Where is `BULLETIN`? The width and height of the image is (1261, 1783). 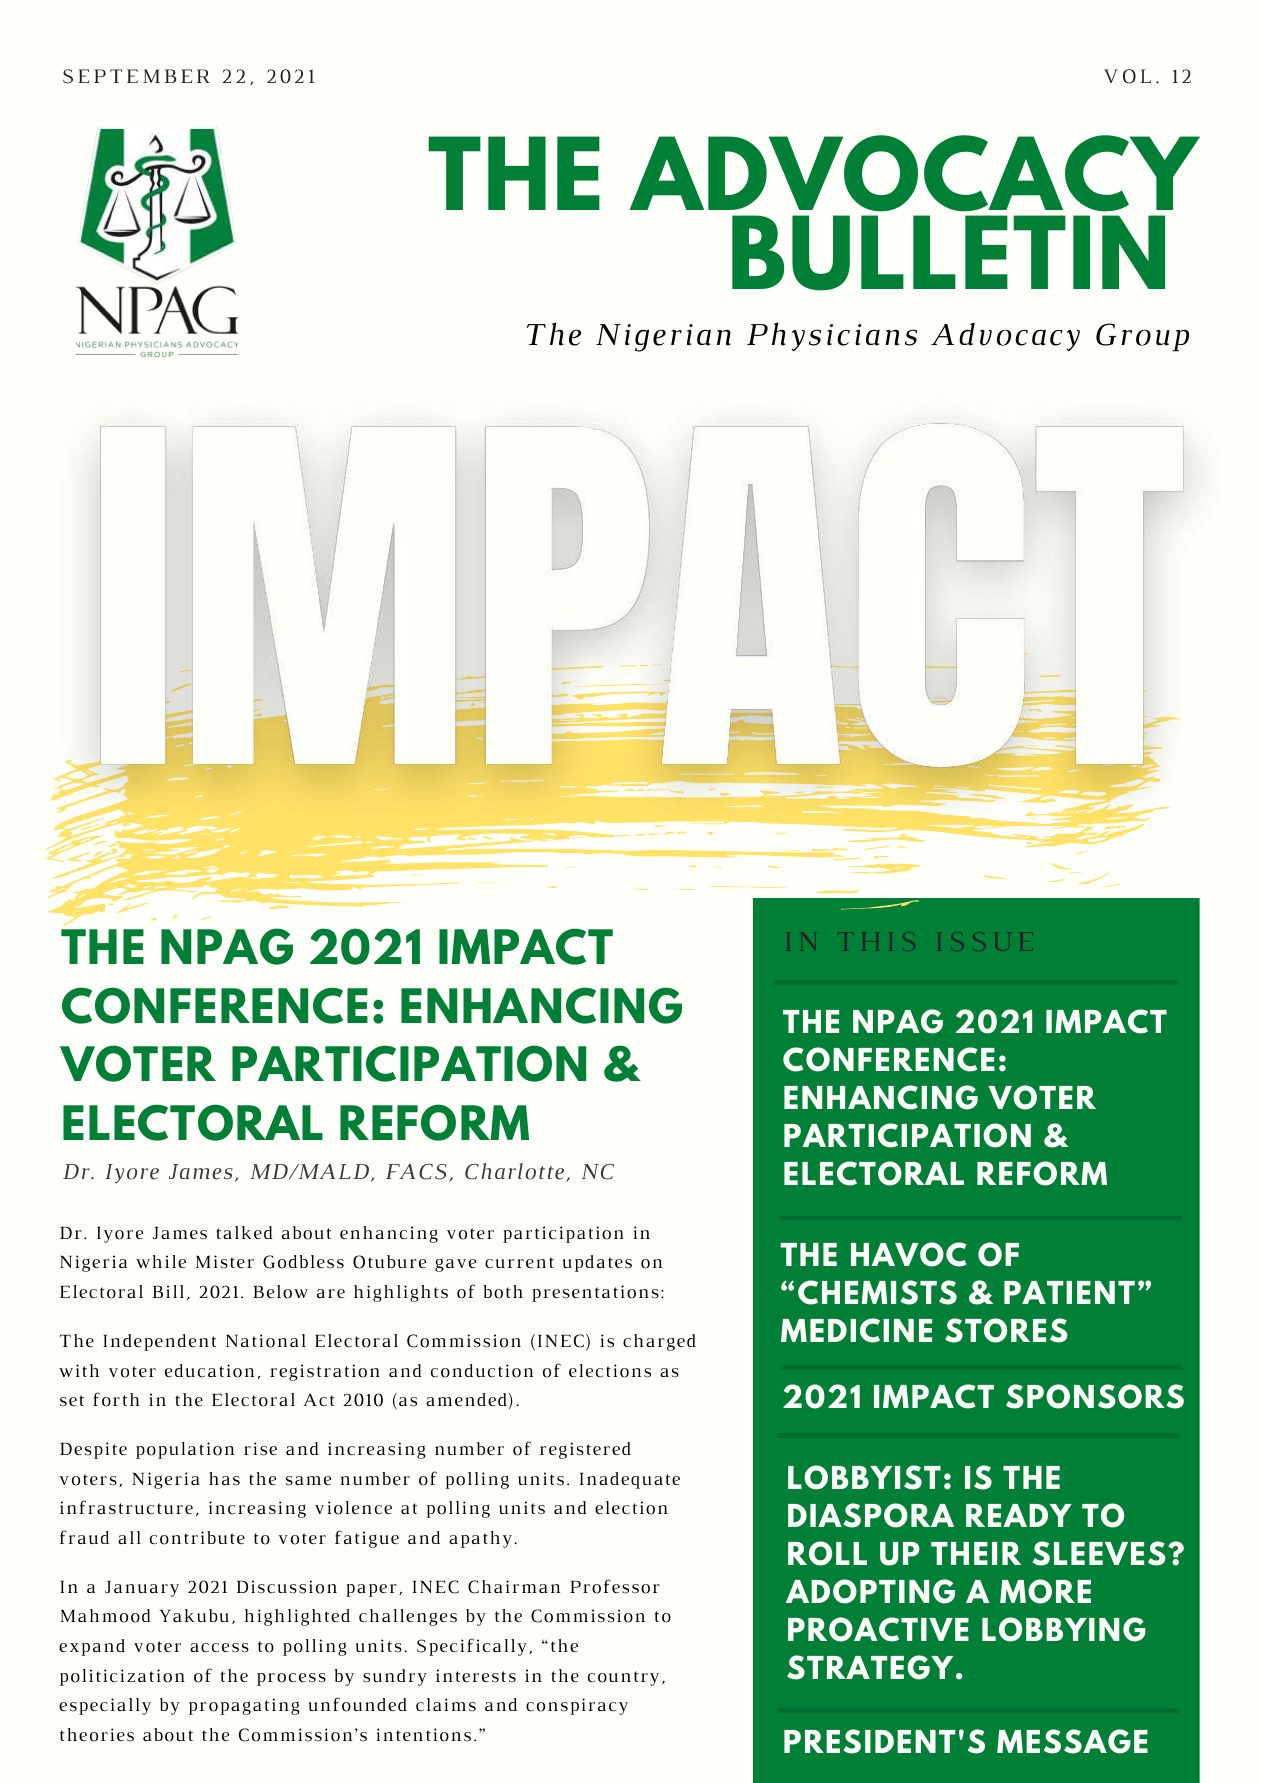 BULLETIN is located at coordinates (948, 253).
